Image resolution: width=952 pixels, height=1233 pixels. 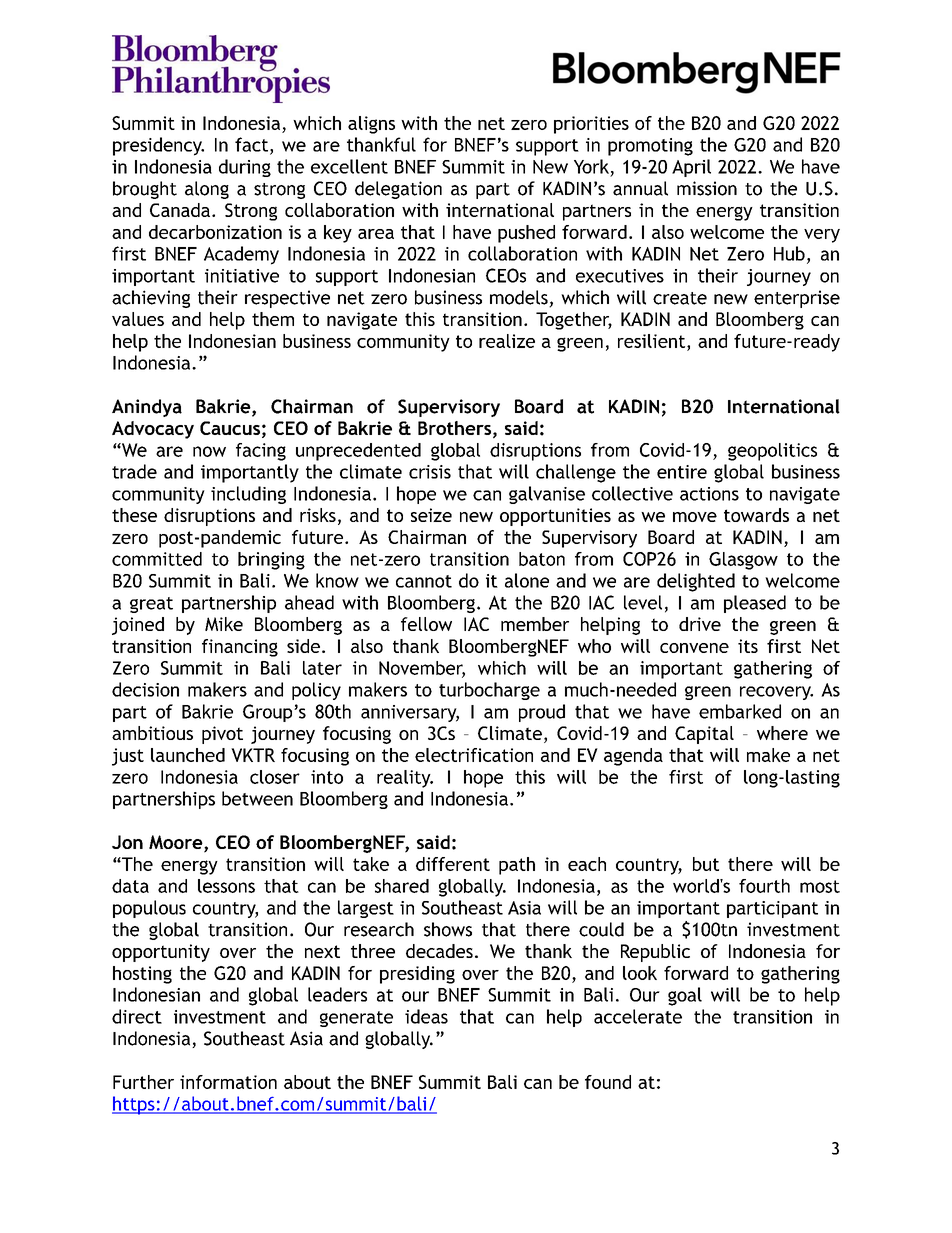 What do you see at coordinates (261, 452) in the screenshot?
I see `facing` at bounding box center [261, 452].
